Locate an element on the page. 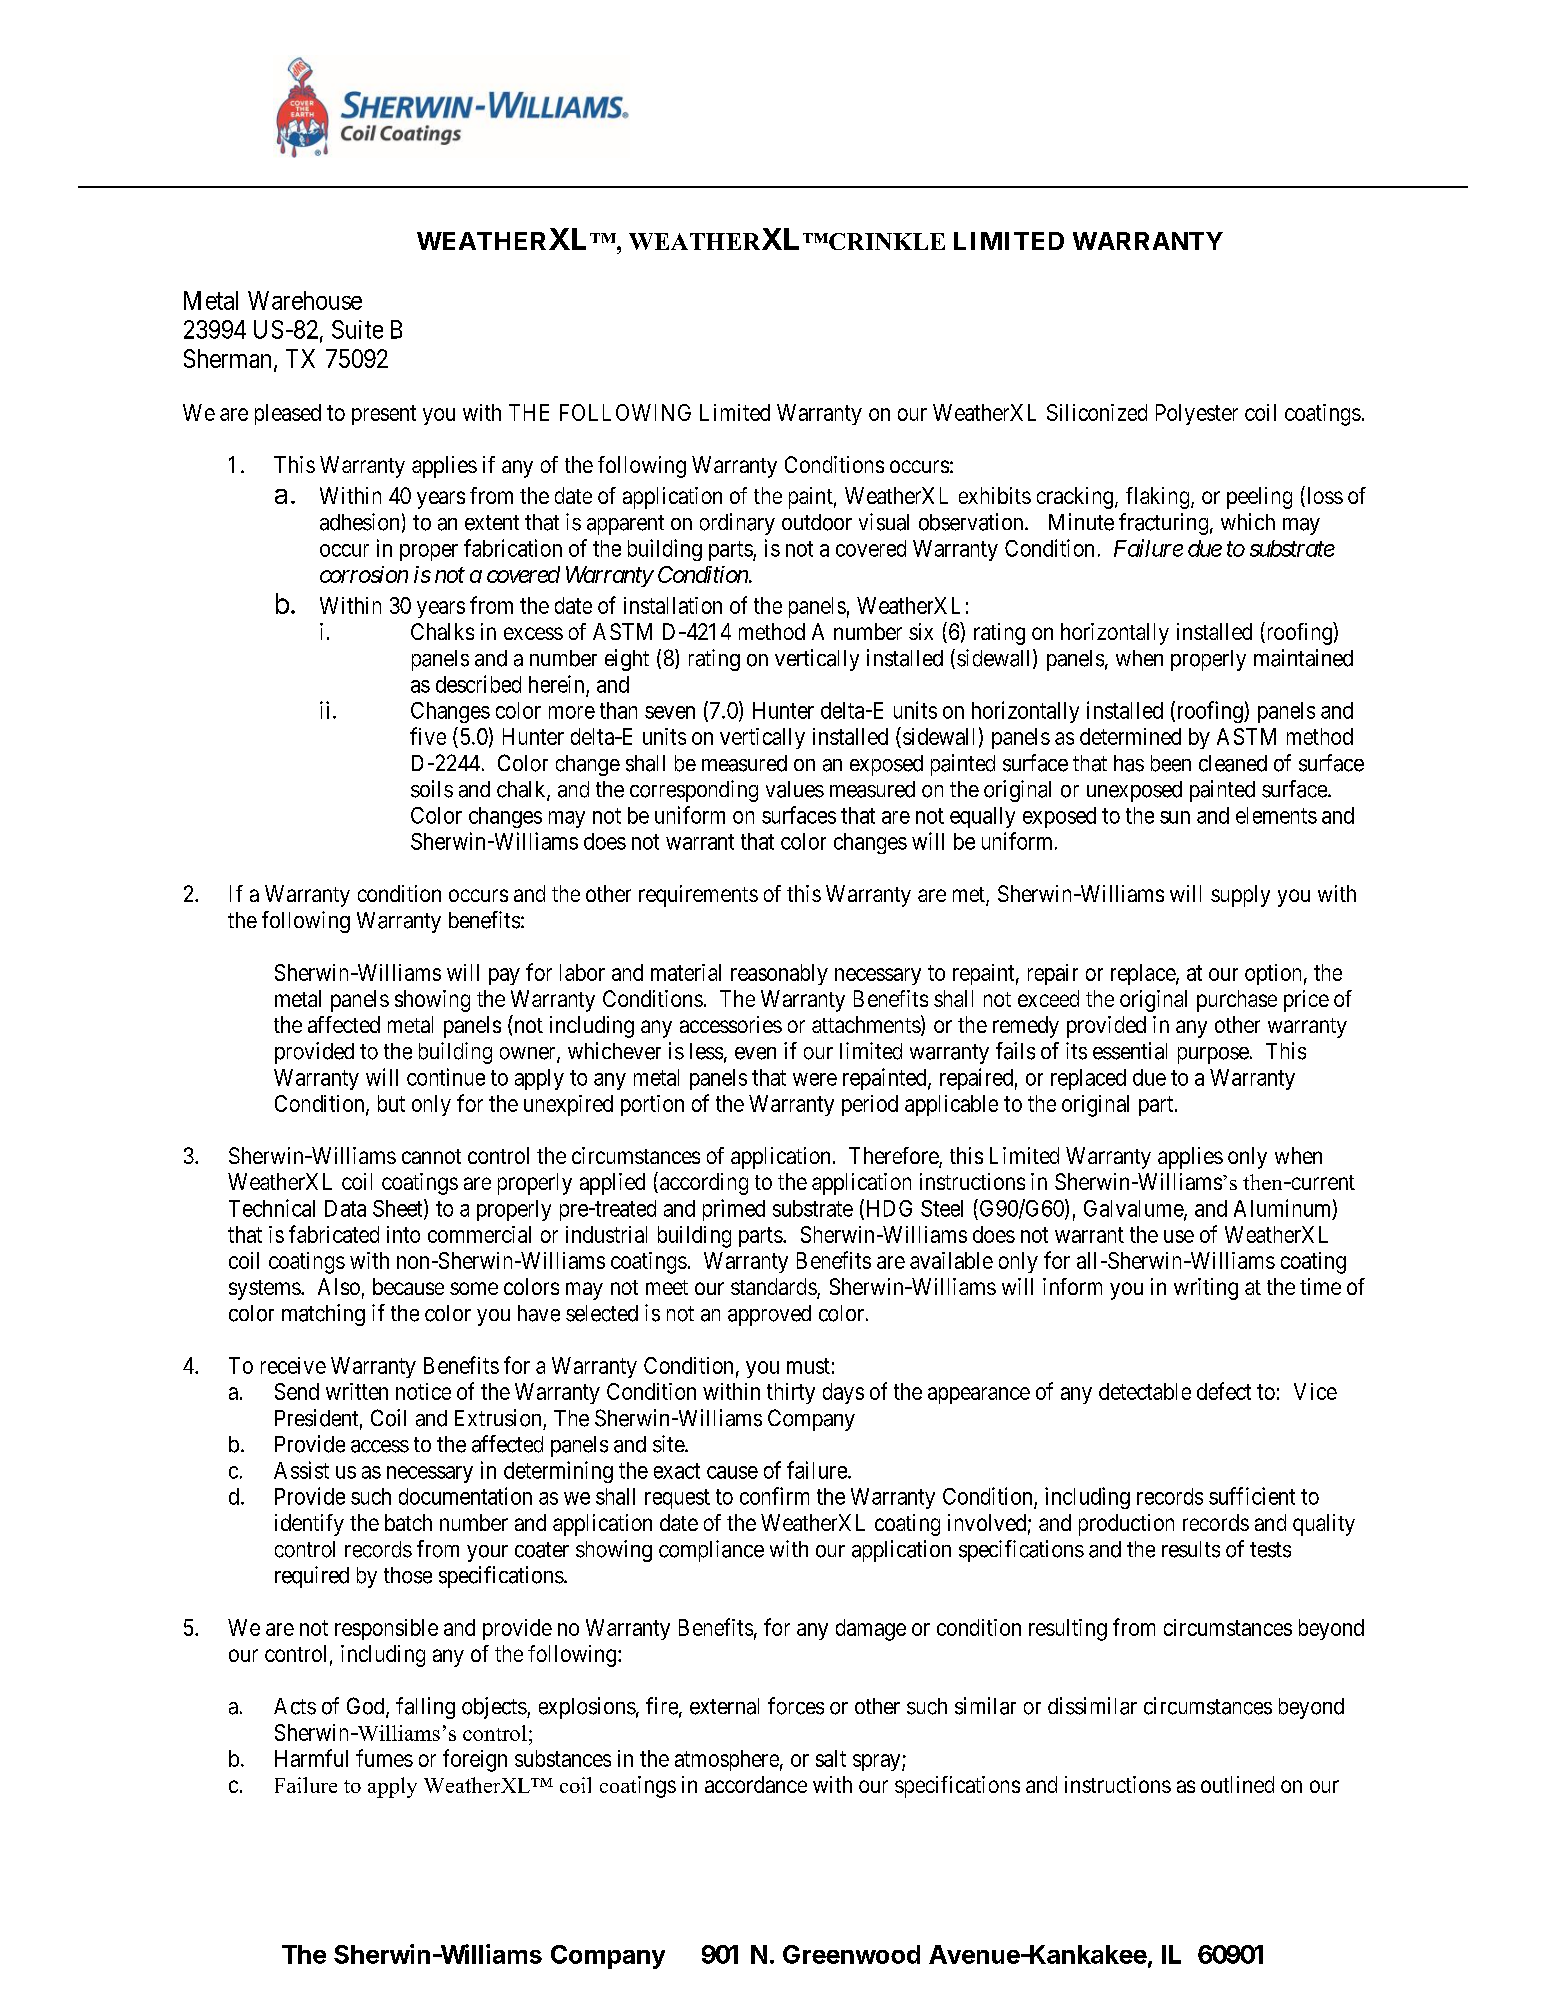  fumes is located at coordinates (384, 1758).
